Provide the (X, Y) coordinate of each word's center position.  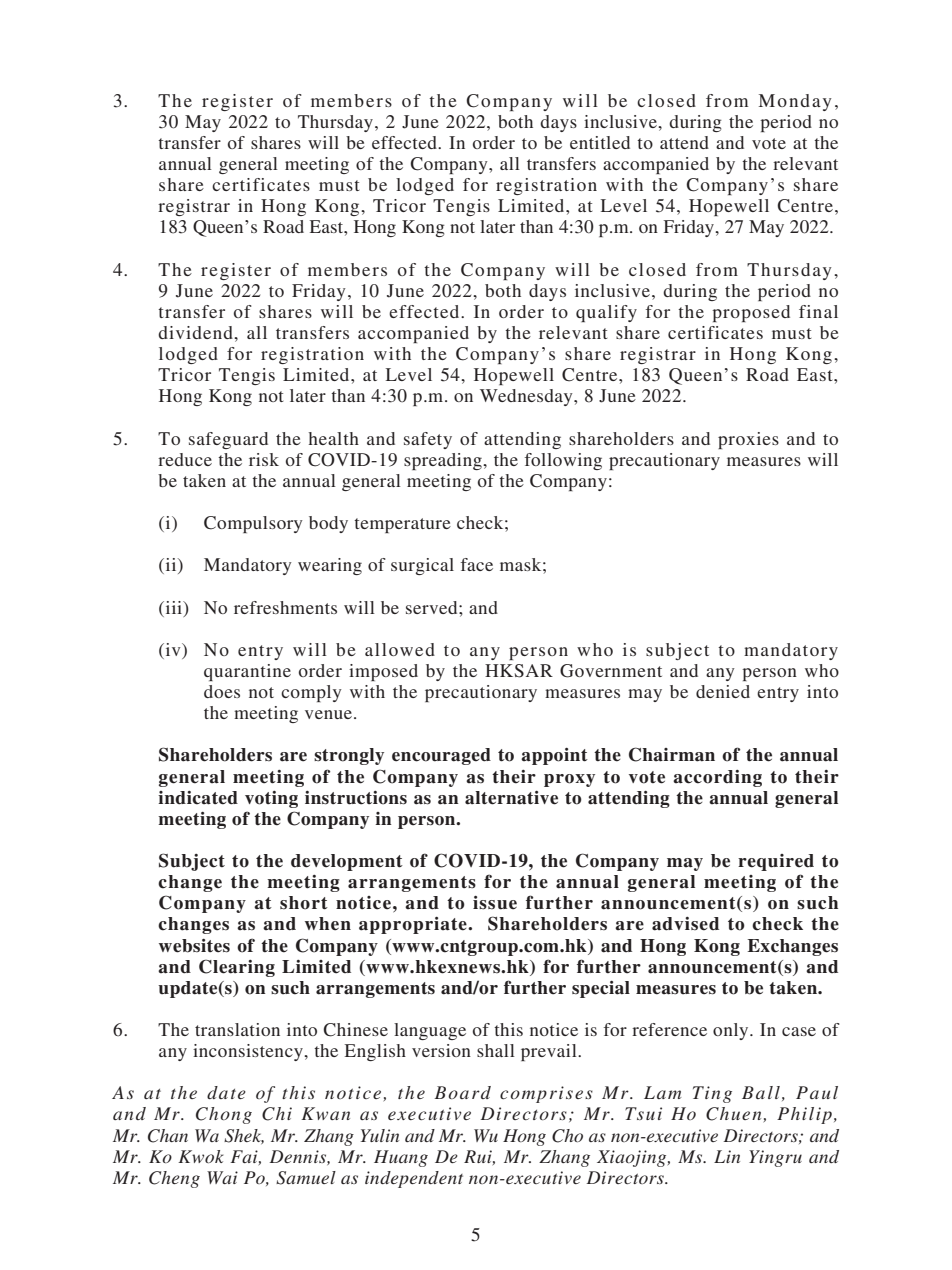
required (776, 862)
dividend (196, 332)
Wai (222, 1177)
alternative (511, 798)
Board (462, 1092)
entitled (600, 142)
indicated (198, 798)
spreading (444, 461)
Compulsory (253, 524)
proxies (748, 440)
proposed (751, 313)
